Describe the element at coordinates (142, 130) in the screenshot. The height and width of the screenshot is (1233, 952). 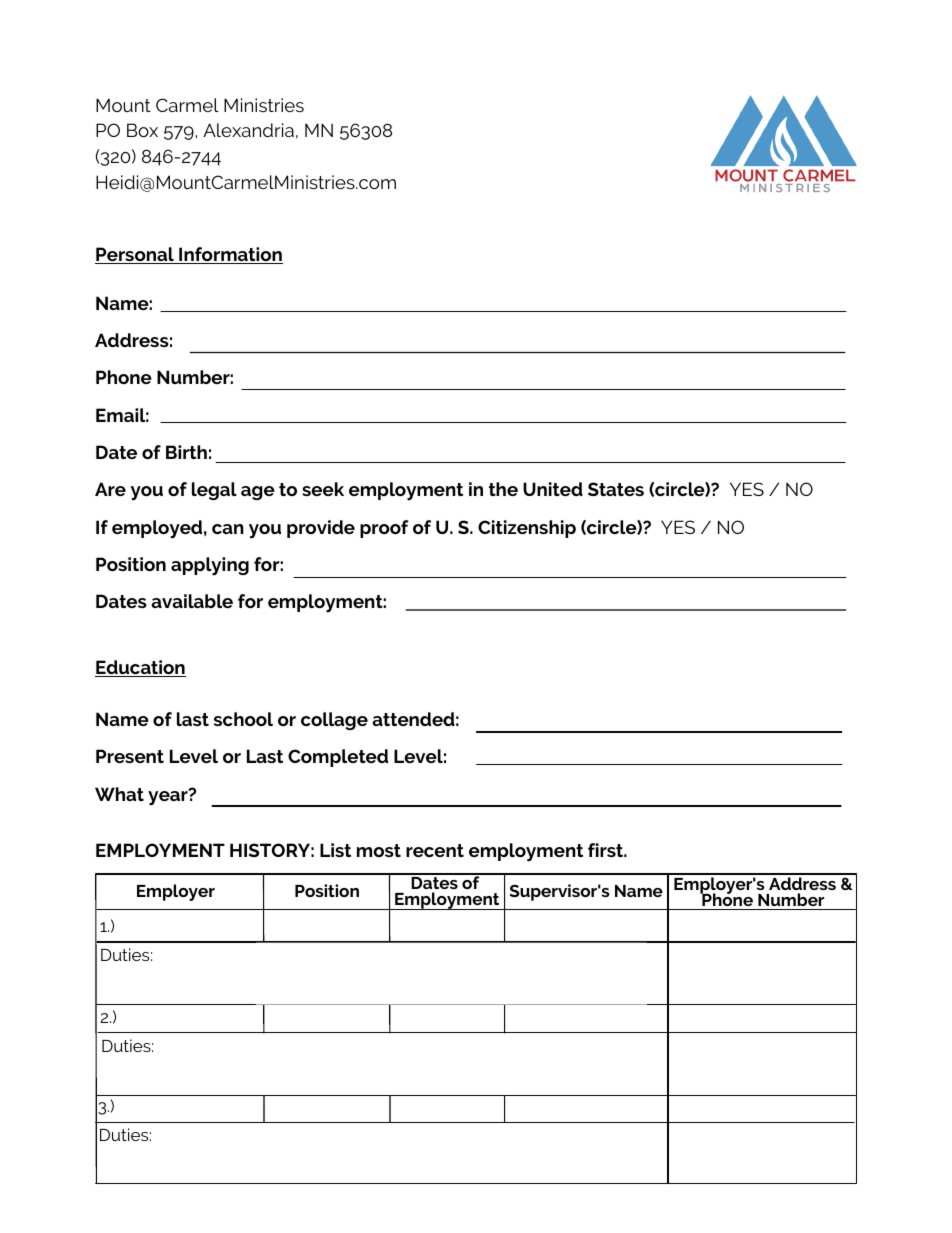
I see `Box` at that location.
